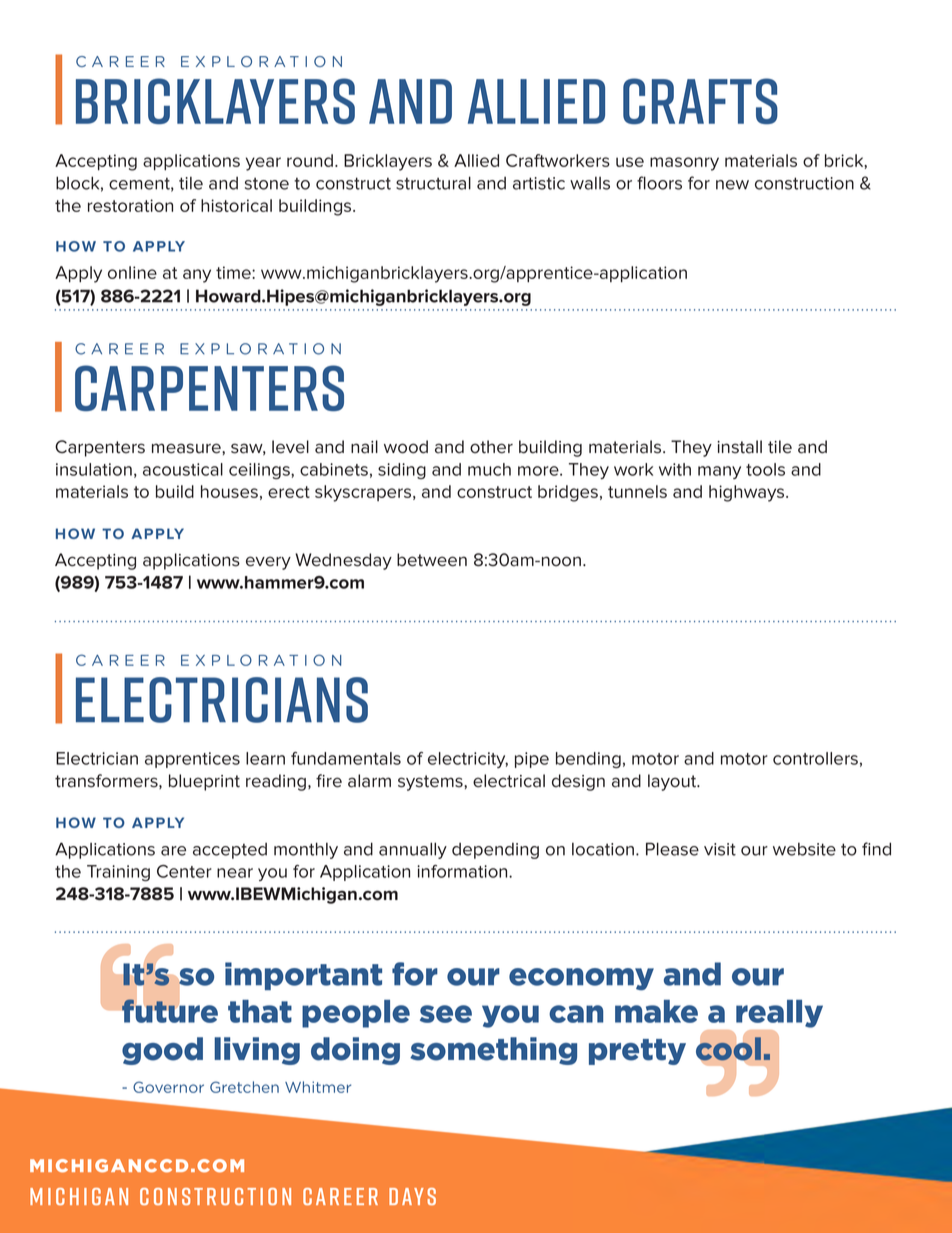  I want to click on CRAFTS, so click(700, 101).
